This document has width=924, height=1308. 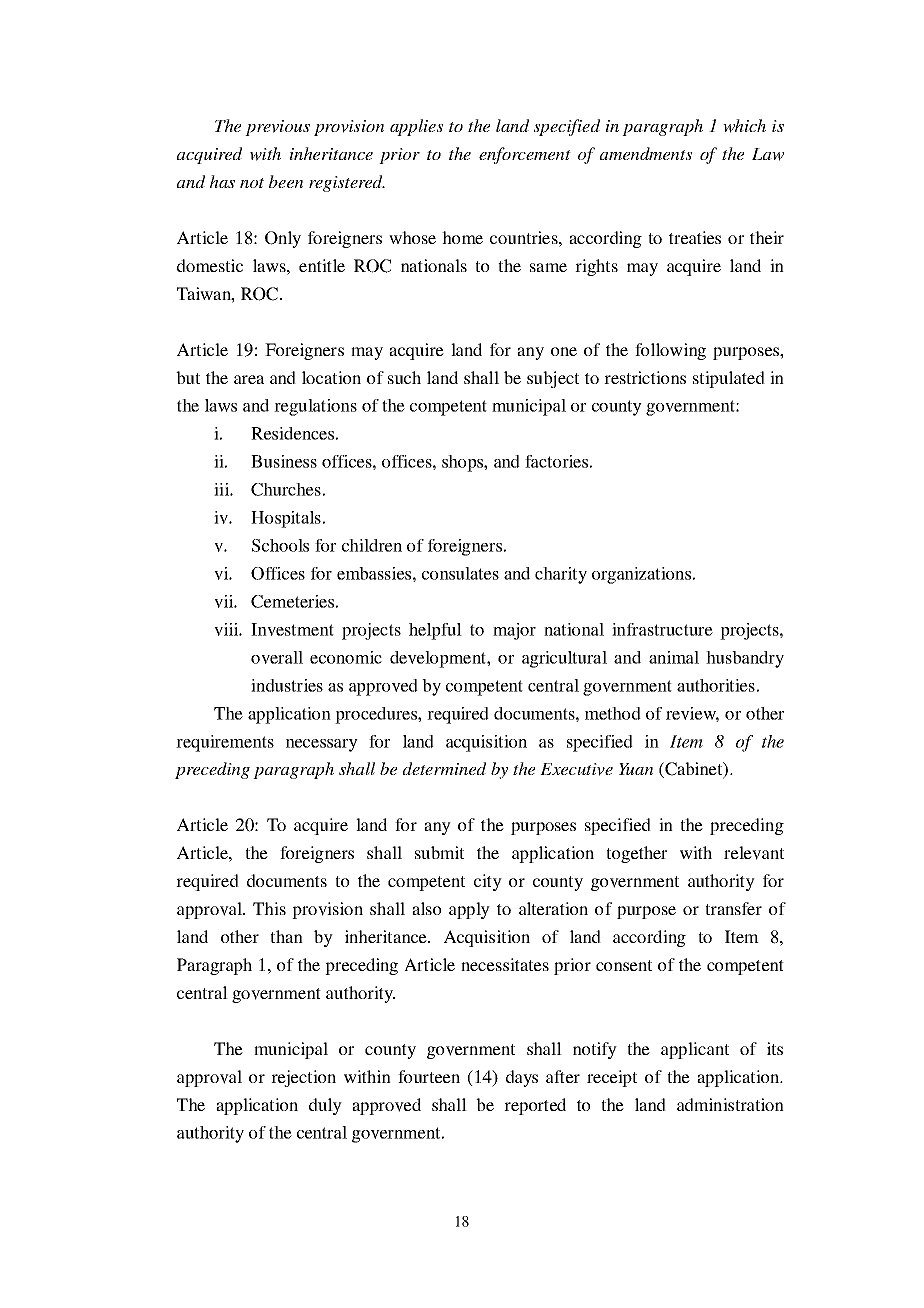 I want to click on Investment, so click(x=292, y=629).
